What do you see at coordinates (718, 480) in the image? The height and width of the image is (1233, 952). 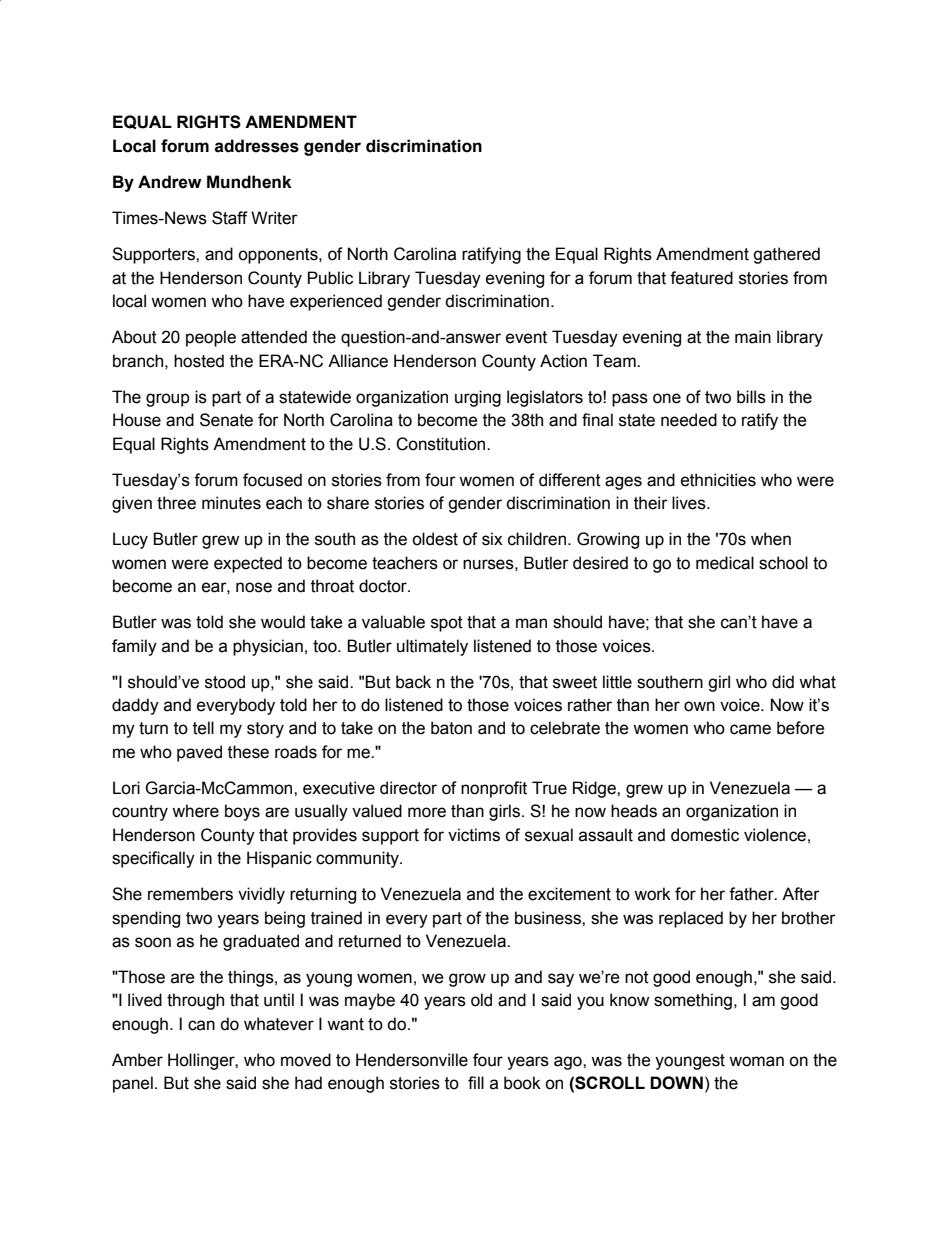 I see `ethnicities` at bounding box center [718, 480].
